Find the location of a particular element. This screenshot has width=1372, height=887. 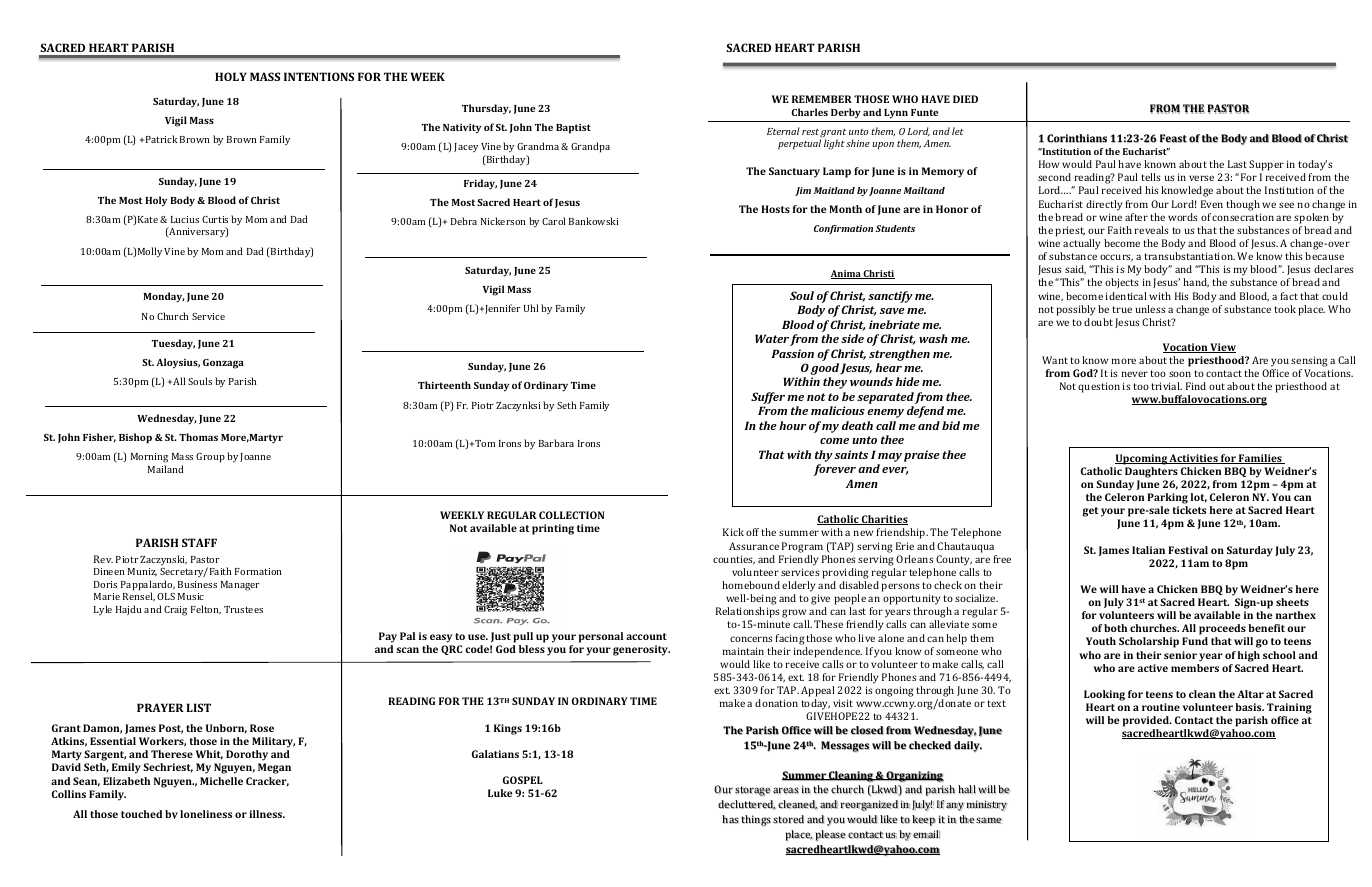

Feast is located at coordinates (1173, 138).
